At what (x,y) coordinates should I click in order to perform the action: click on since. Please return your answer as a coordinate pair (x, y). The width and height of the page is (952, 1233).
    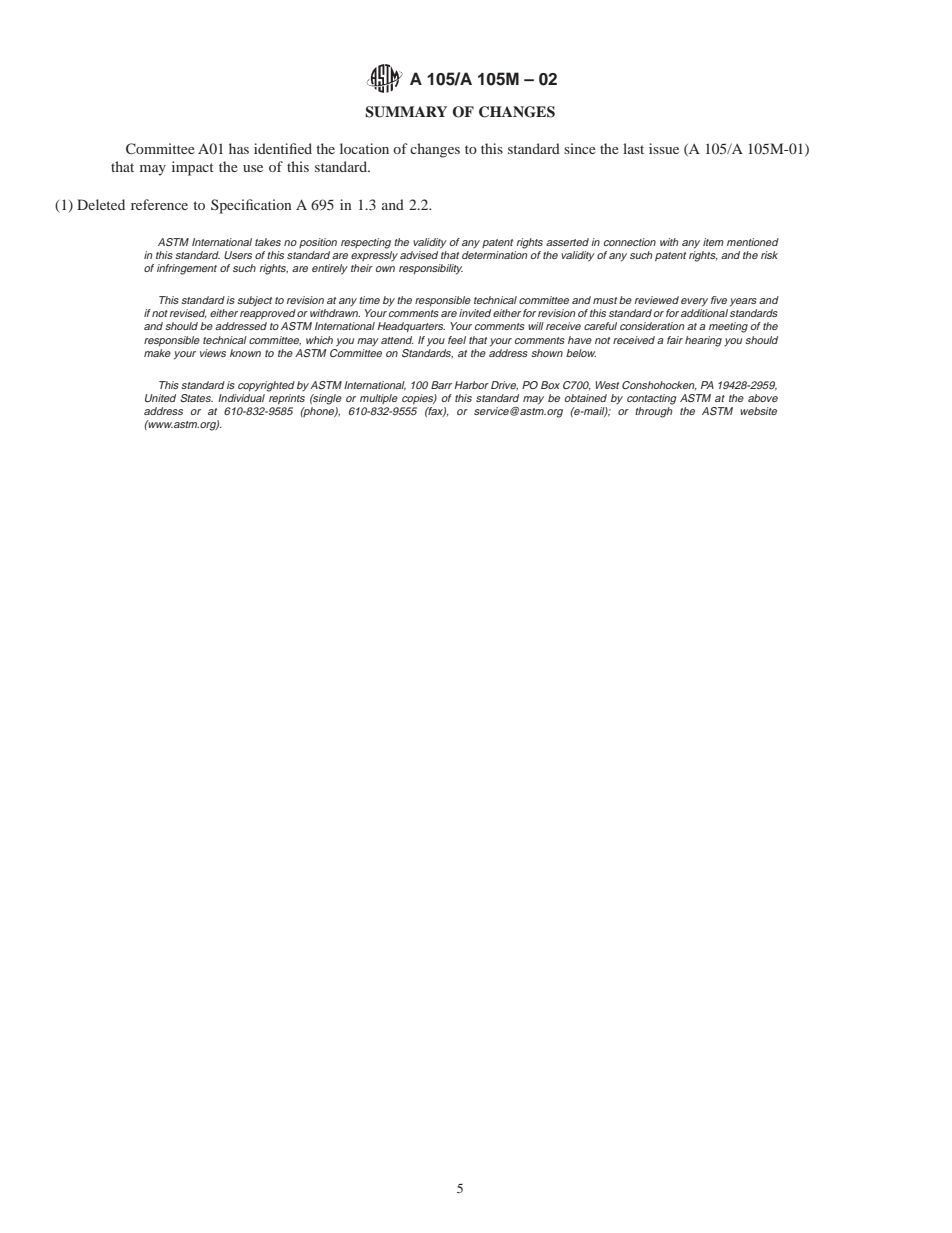
    Looking at the image, I should click on (580, 148).
